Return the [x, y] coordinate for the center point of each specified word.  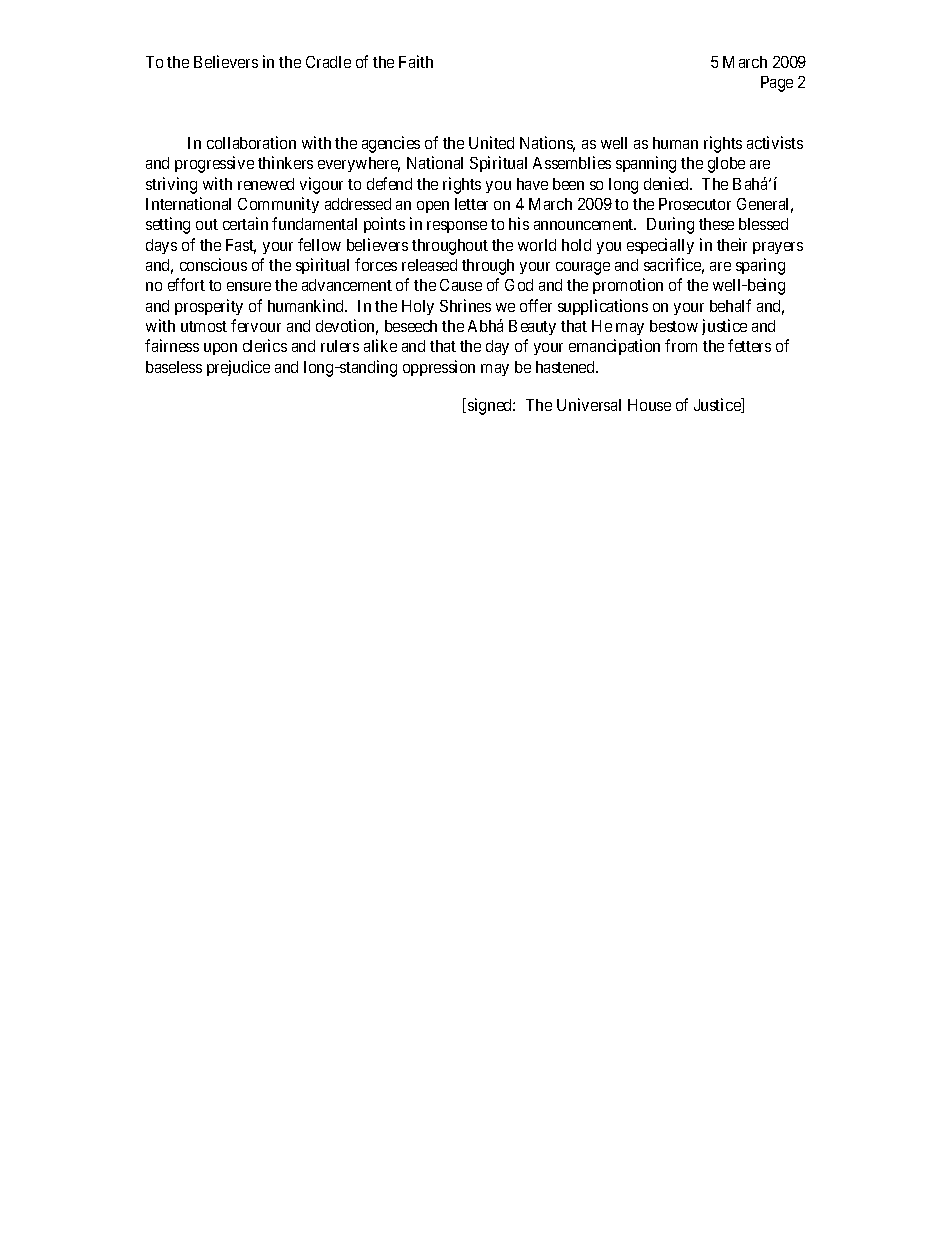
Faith [416, 61]
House [649, 405]
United [491, 142]
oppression [439, 368]
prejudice [238, 368]
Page [777, 84]
